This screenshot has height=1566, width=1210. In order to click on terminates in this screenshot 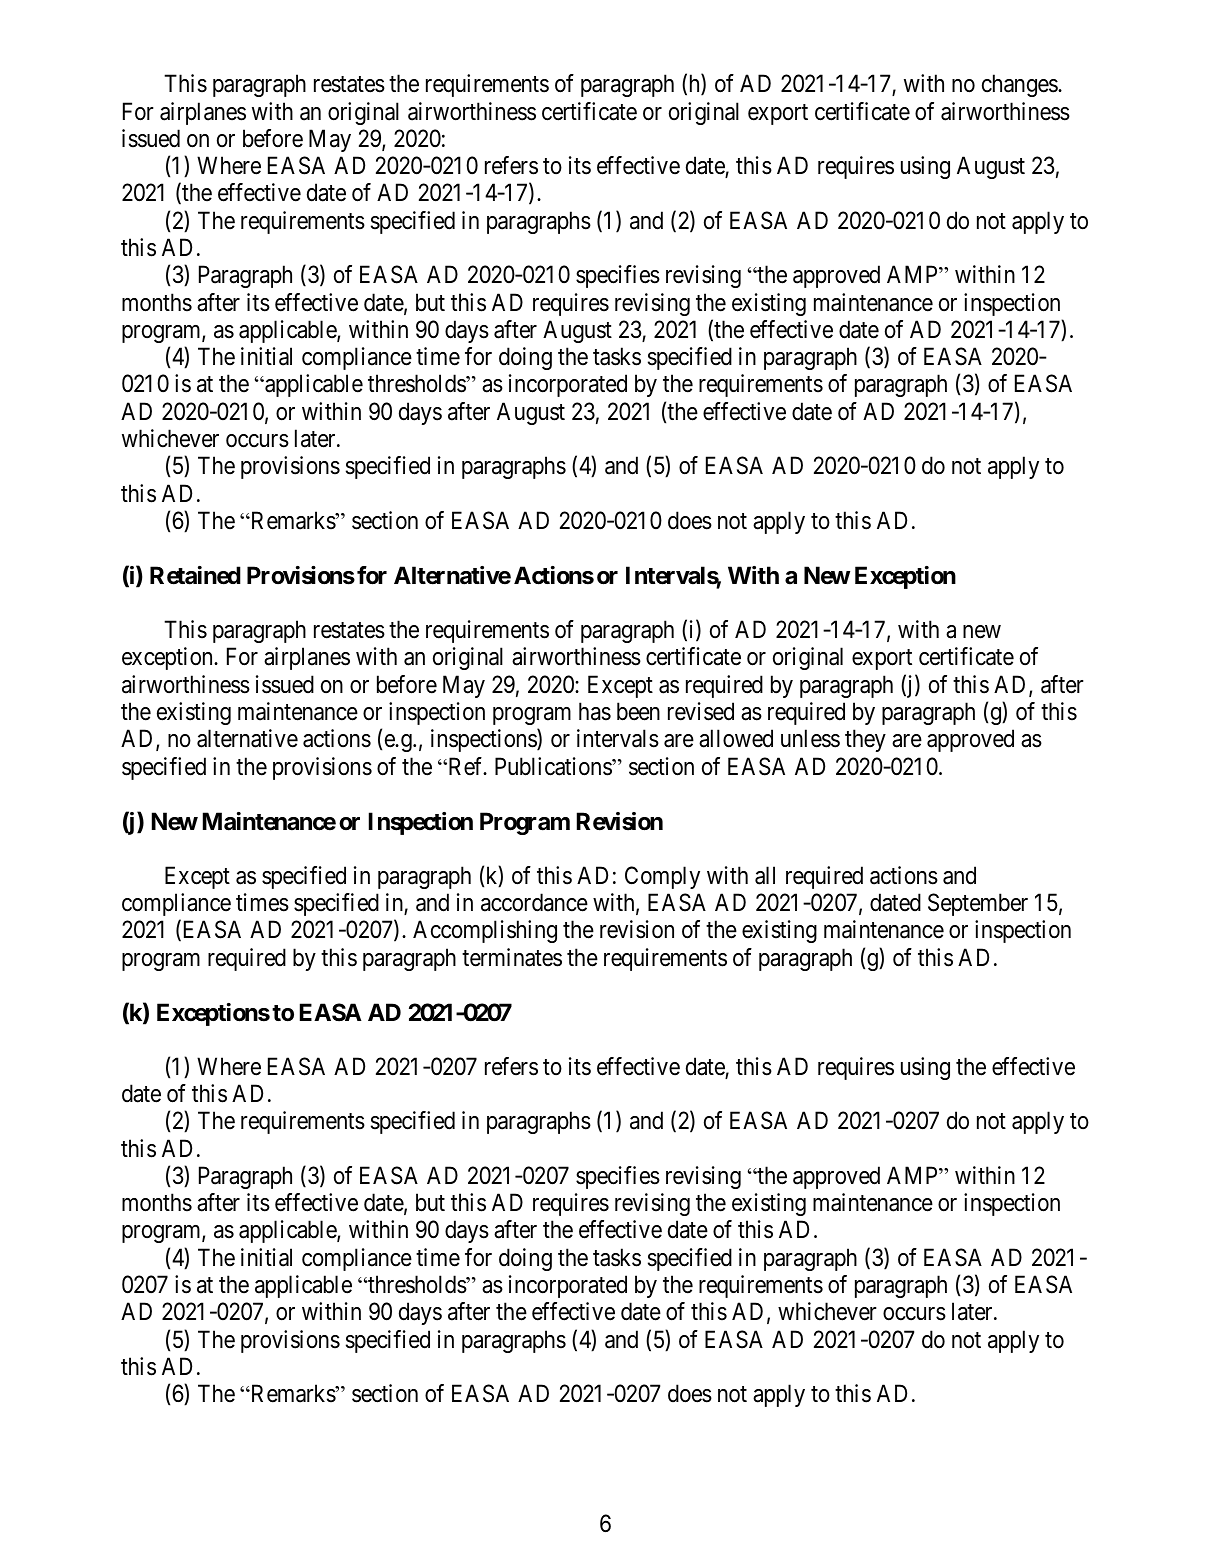, I will do `click(512, 957)`.
